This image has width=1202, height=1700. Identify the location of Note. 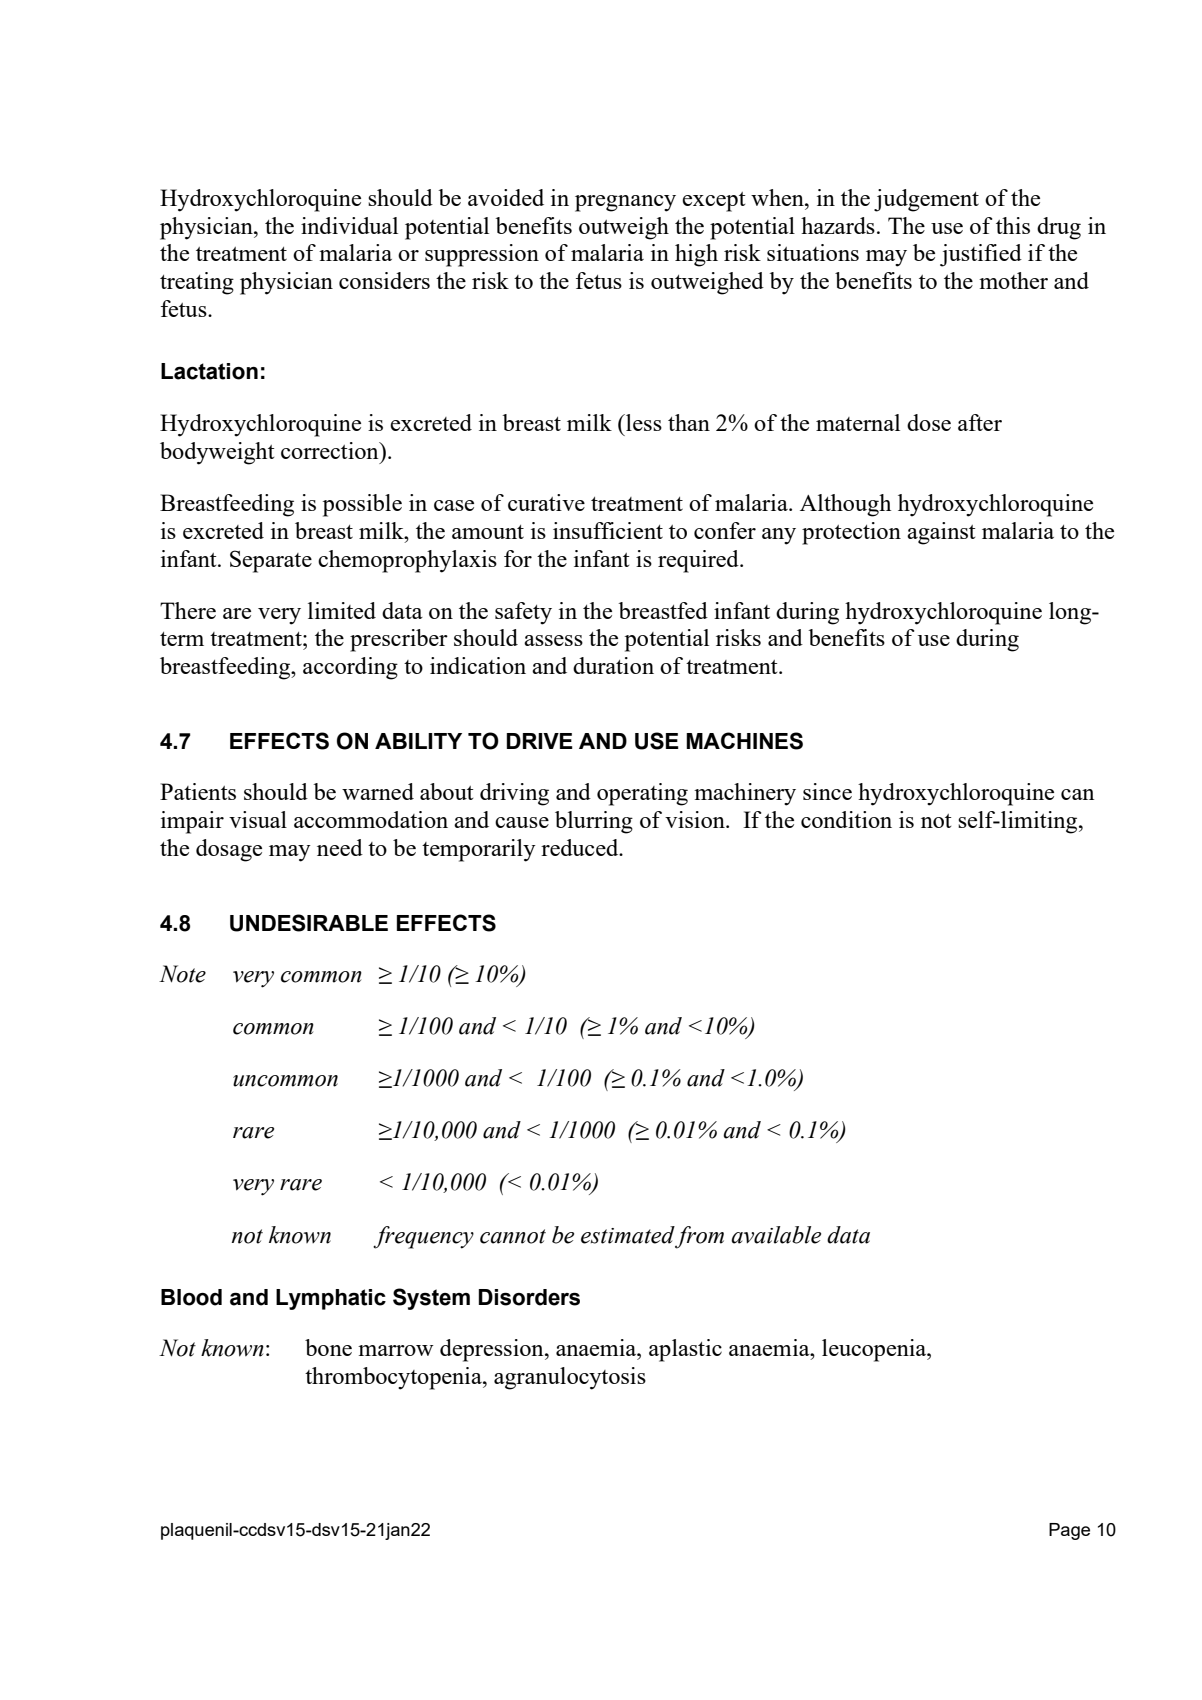
(182, 974).
